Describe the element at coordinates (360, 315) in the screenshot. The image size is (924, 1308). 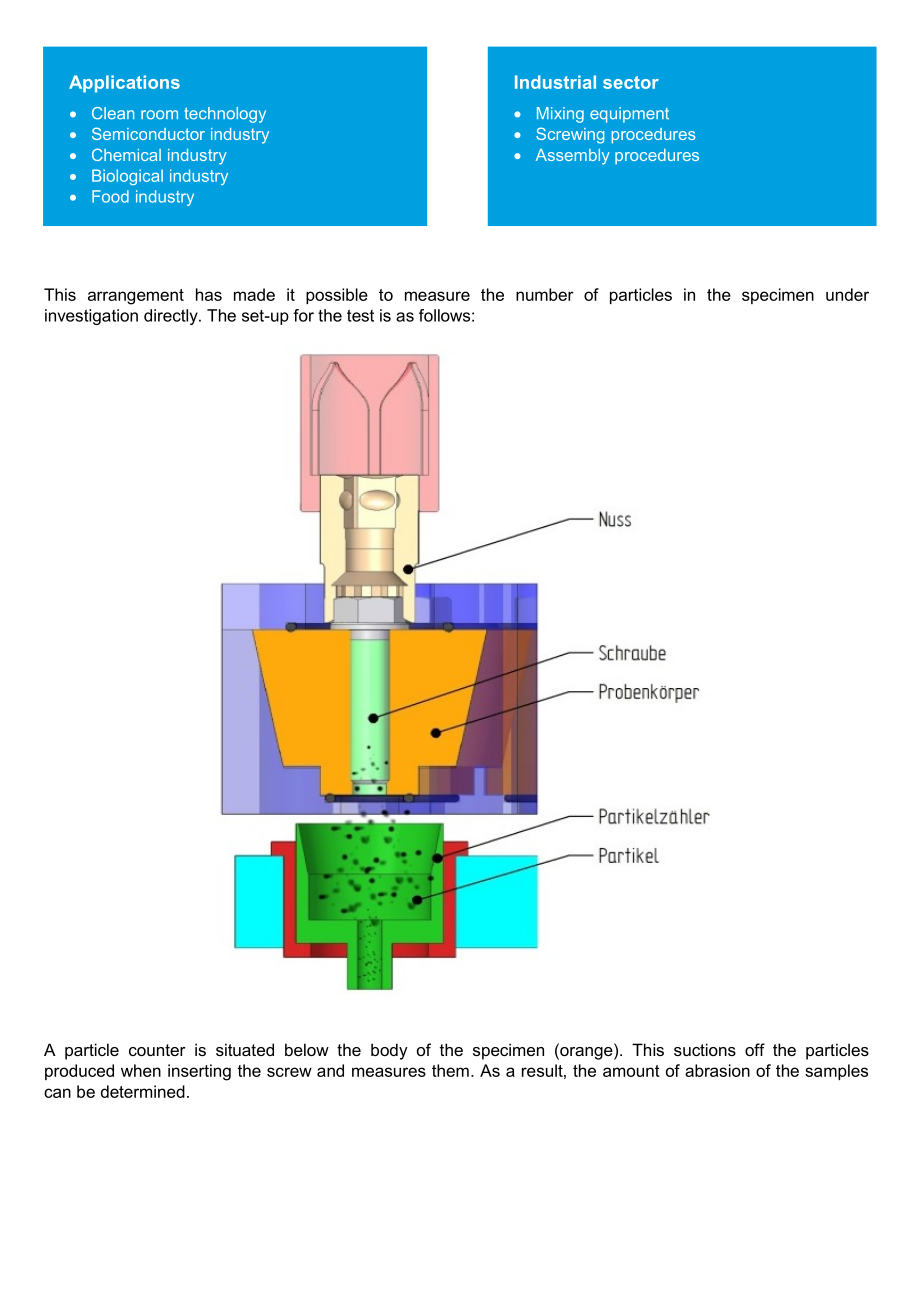
I see `test` at that location.
